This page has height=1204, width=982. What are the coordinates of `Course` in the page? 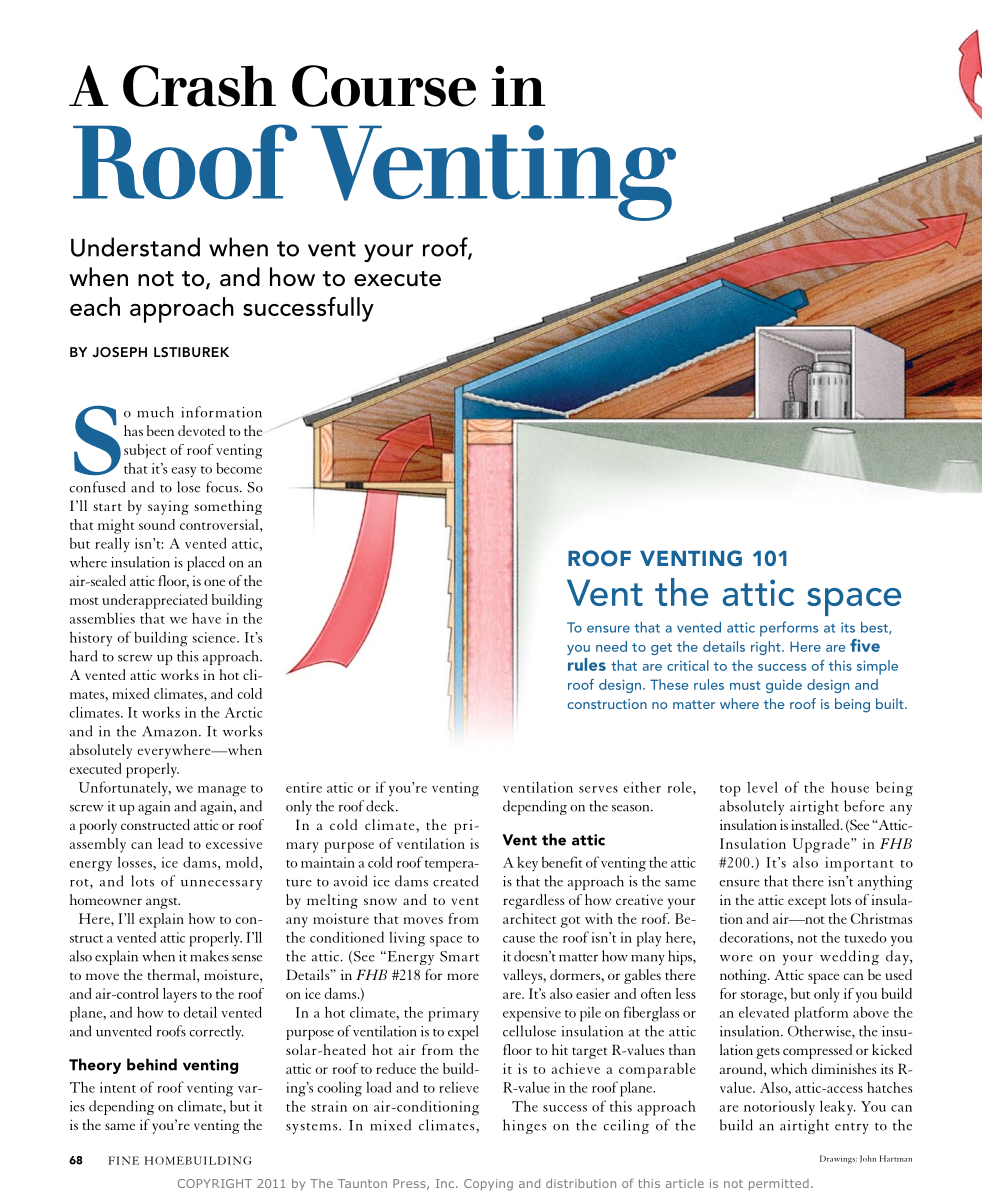 It's located at (384, 86).
